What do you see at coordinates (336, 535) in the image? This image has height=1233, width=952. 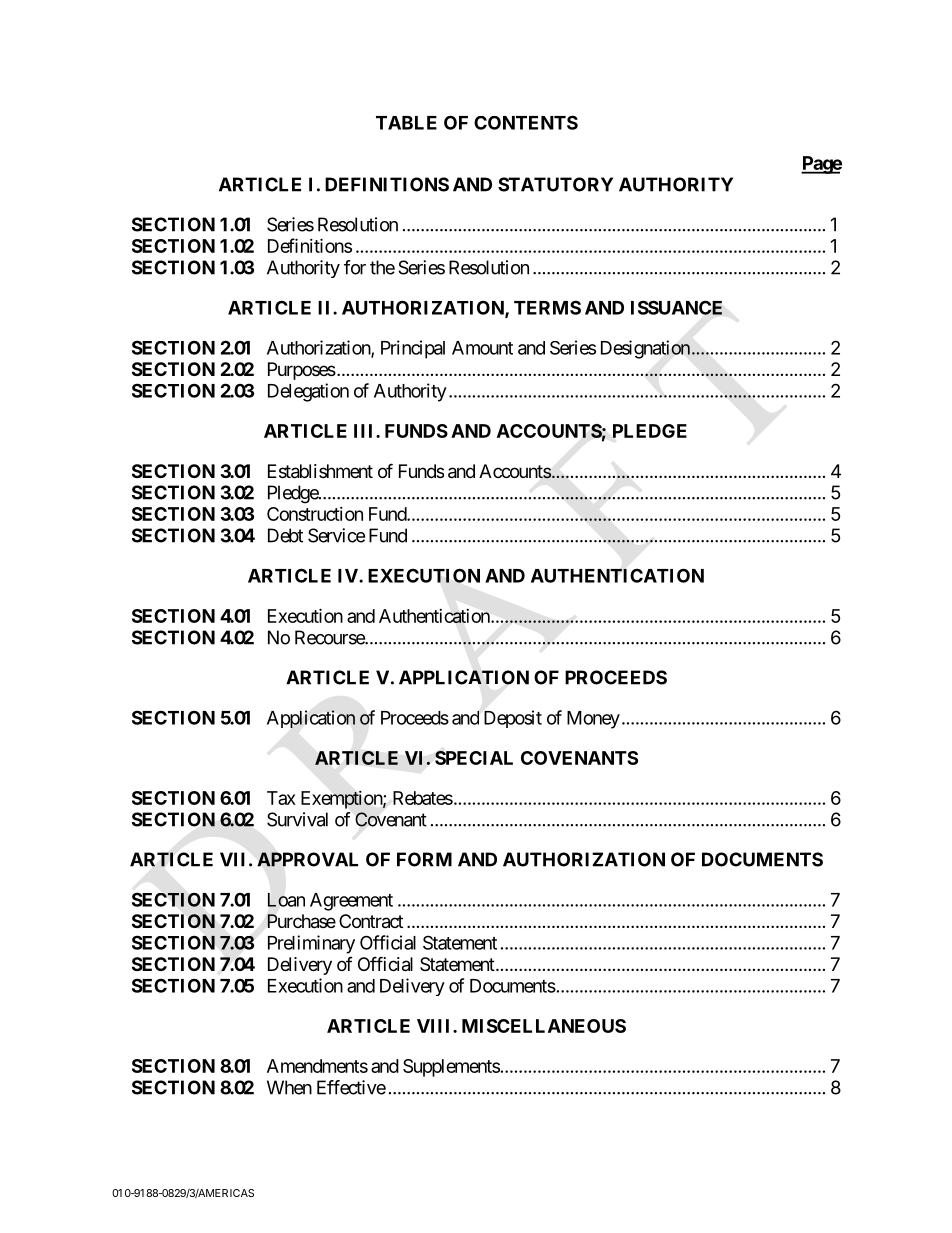 I see `Service` at bounding box center [336, 535].
